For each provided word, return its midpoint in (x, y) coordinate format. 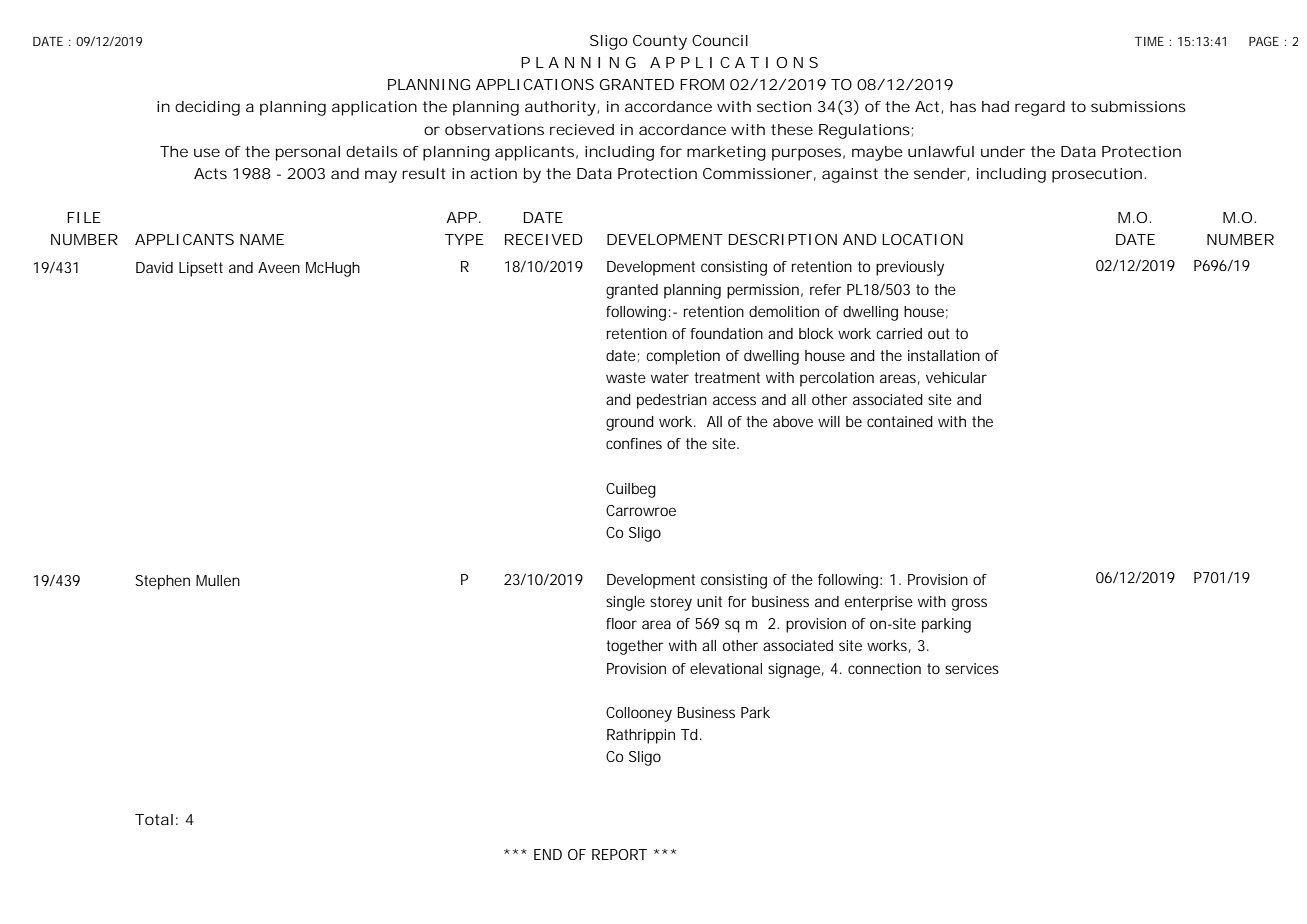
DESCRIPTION (783, 239)
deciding (207, 108)
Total (154, 819)
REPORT (619, 854)
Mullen (218, 580)
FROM (702, 84)
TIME (1149, 41)
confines (634, 443)
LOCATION (922, 239)
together (635, 647)
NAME (262, 239)
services (972, 668)
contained (900, 421)
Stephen (162, 582)
